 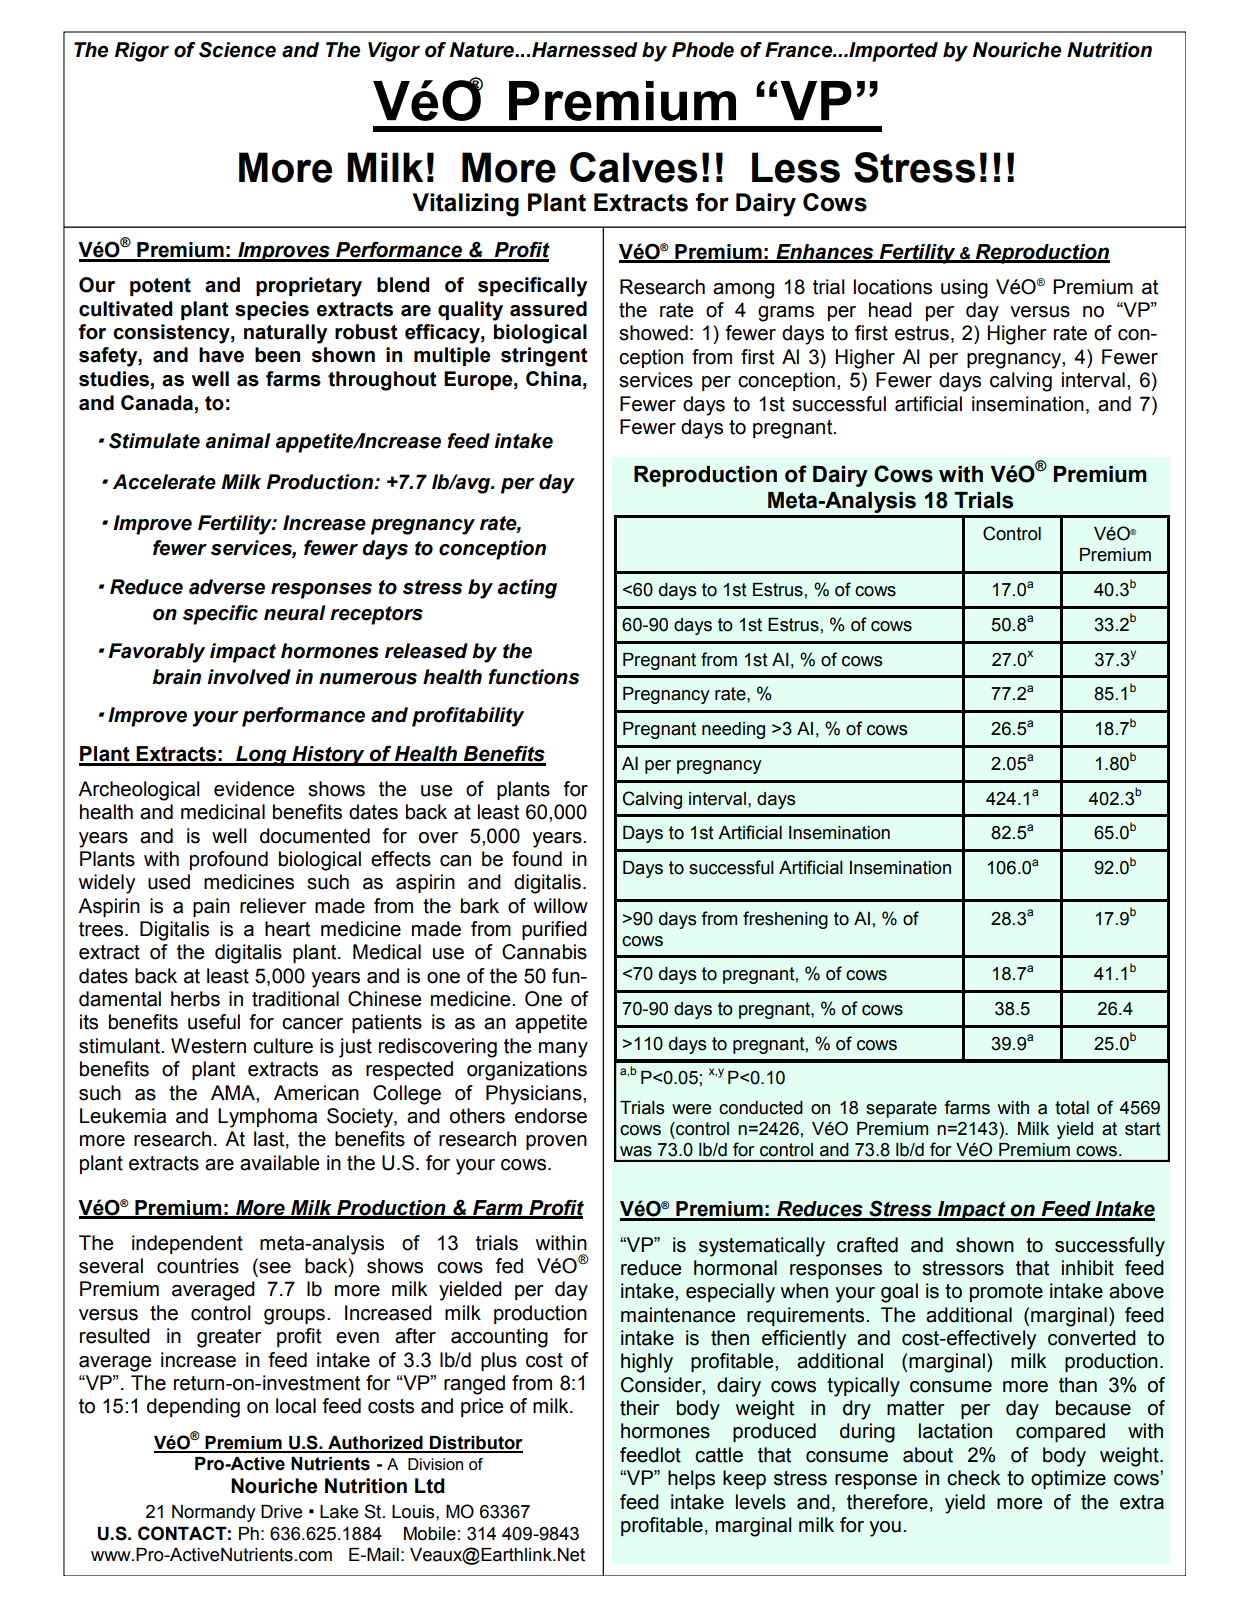 I want to click on purified, so click(x=554, y=930).
